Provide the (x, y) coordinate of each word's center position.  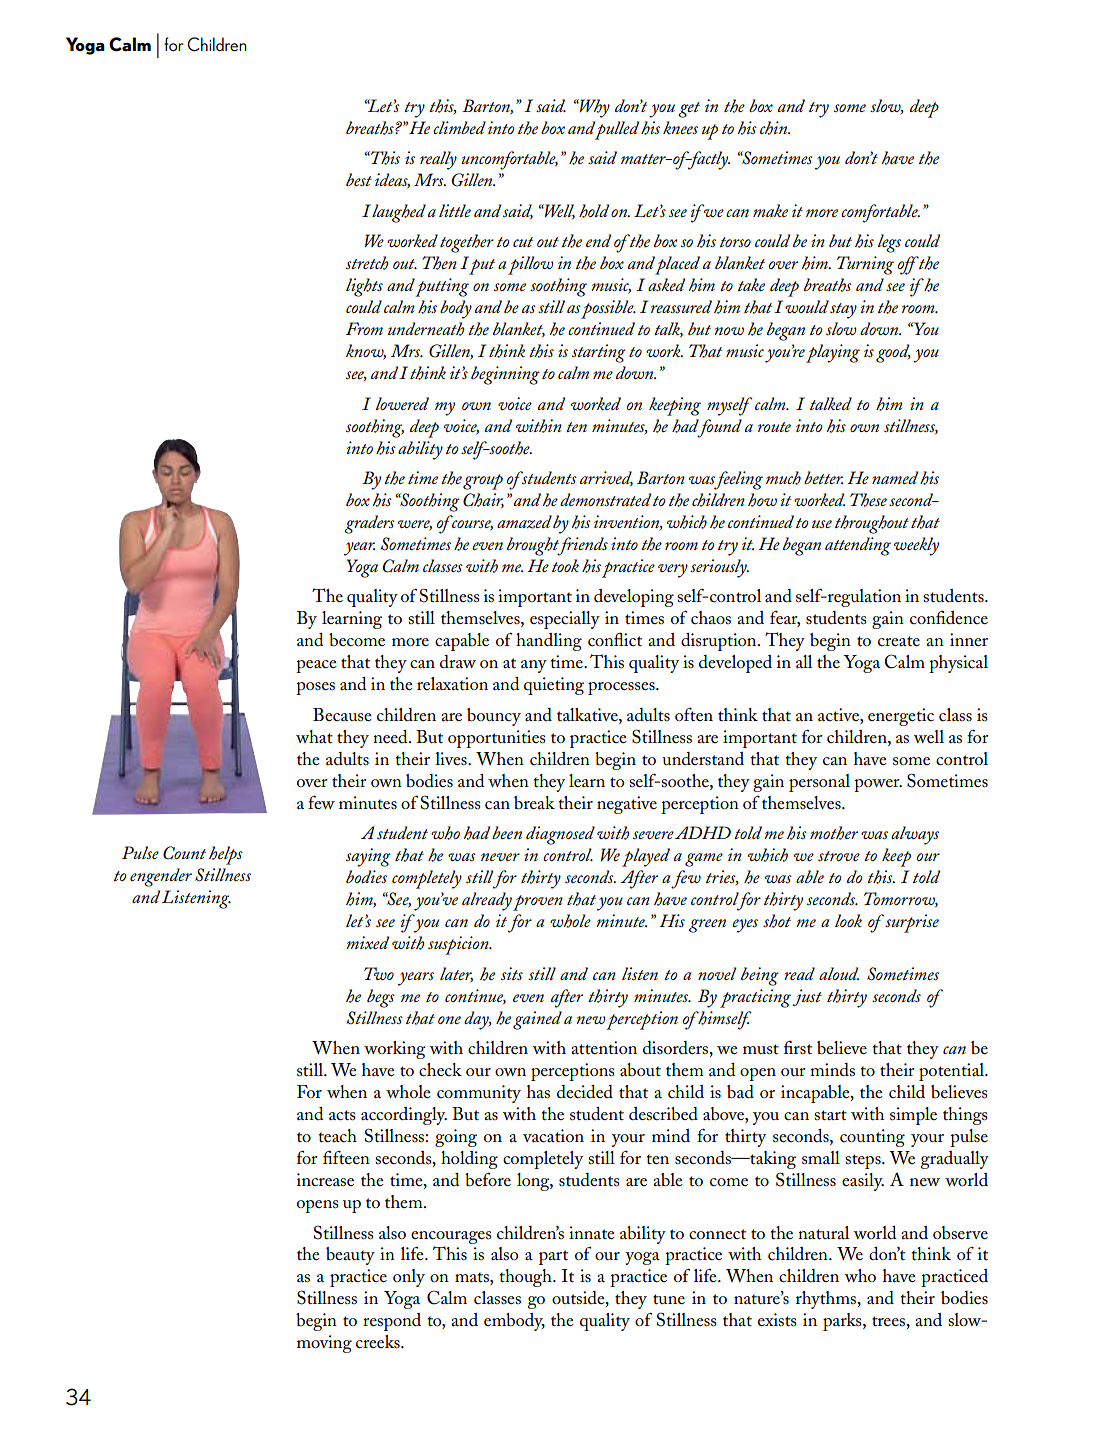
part (553, 1257)
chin (774, 128)
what (314, 736)
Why (594, 108)
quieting (554, 686)
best (359, 179)
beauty (350, 1256)
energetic (901, 717)
